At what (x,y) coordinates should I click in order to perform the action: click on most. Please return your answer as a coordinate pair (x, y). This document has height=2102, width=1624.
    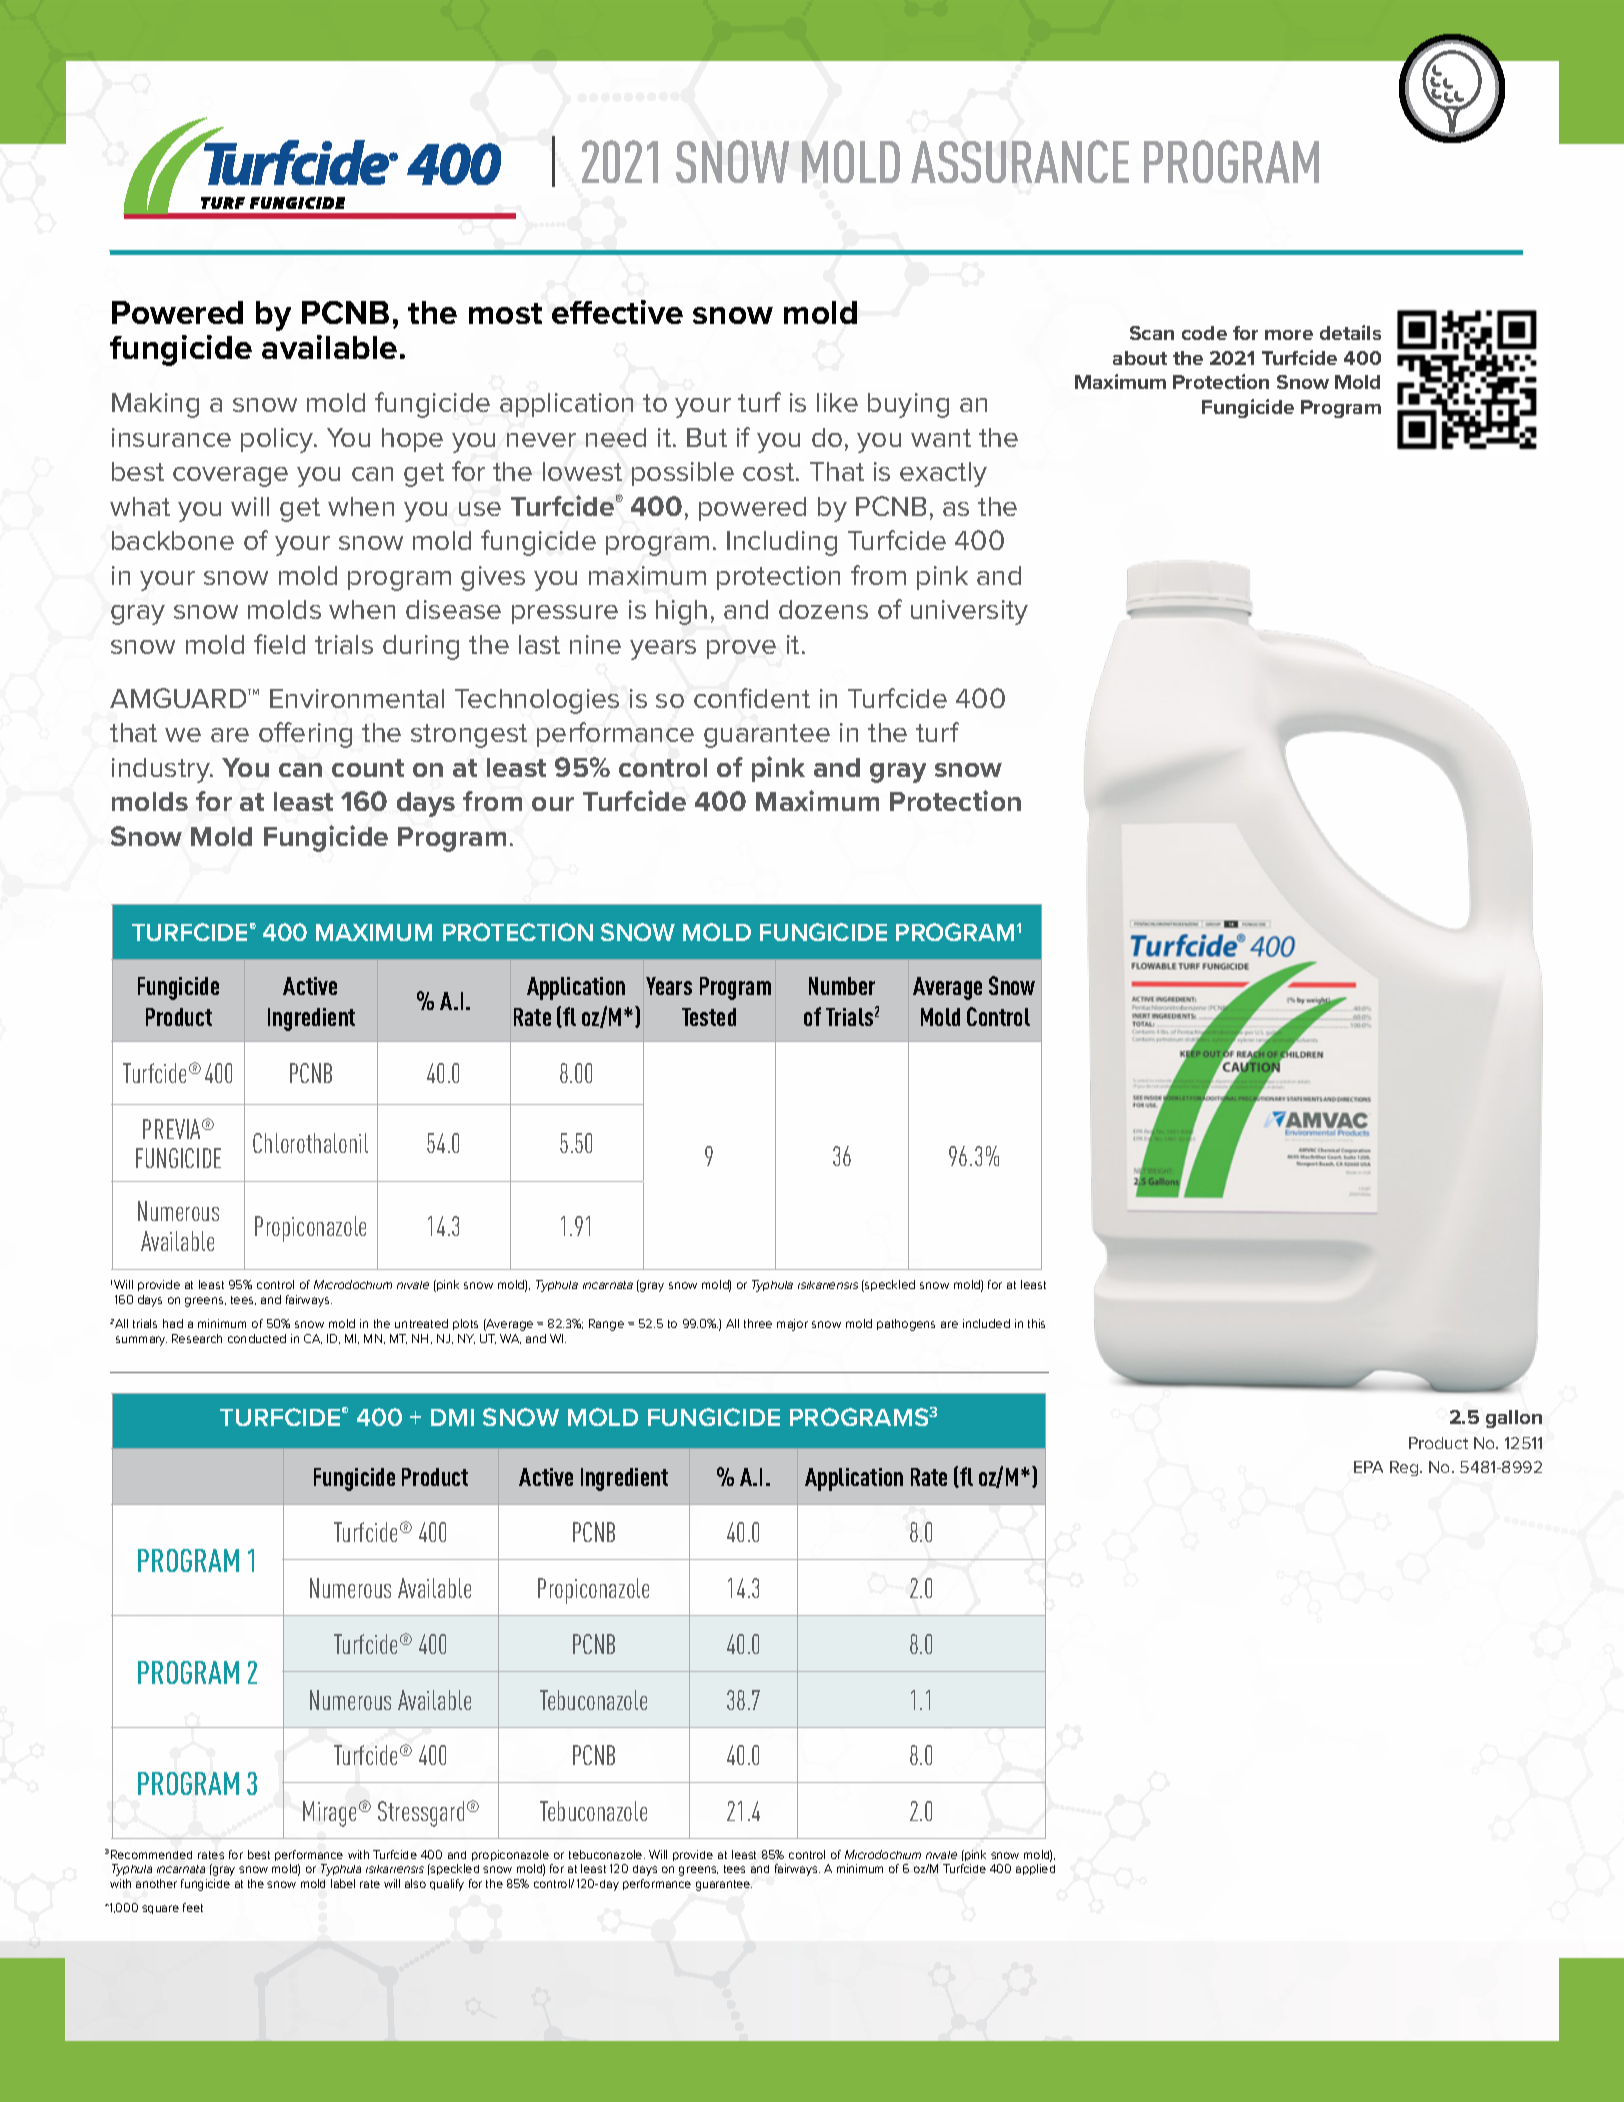
    Looking at the image, I should click on (505, 313).
